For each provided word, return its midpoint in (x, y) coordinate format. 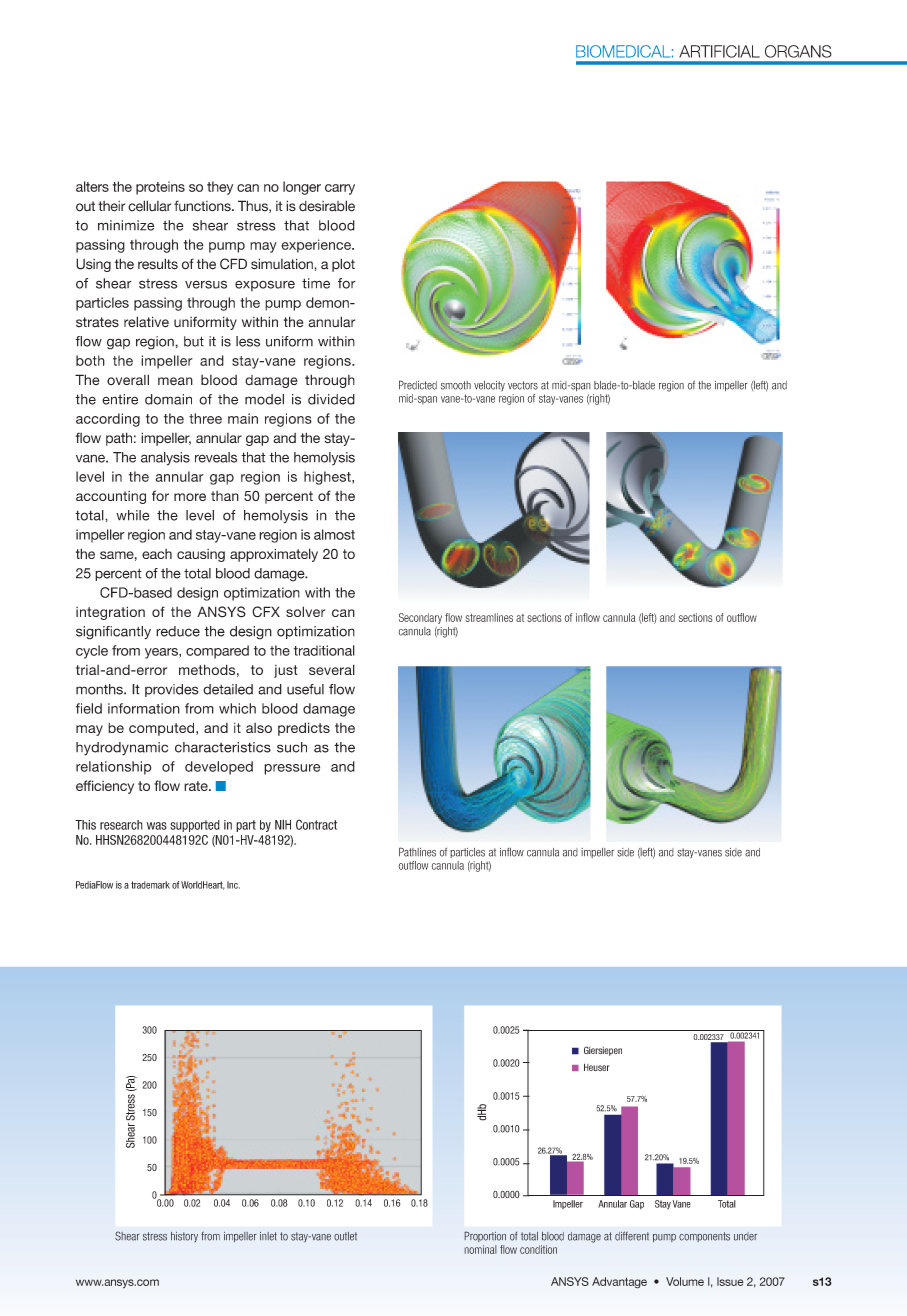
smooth (456, 385)
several (332, 669)
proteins (160, 188)
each (157, 554)
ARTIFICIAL (719, 51)
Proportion (485, 1236)
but (194, 341)
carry (340, 189)
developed (219, 768)
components (704, 1237)
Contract (316, 824)
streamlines (489, 617)
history (184, 1237)
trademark (150, 885)
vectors (523, 385)
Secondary (420, 618)
